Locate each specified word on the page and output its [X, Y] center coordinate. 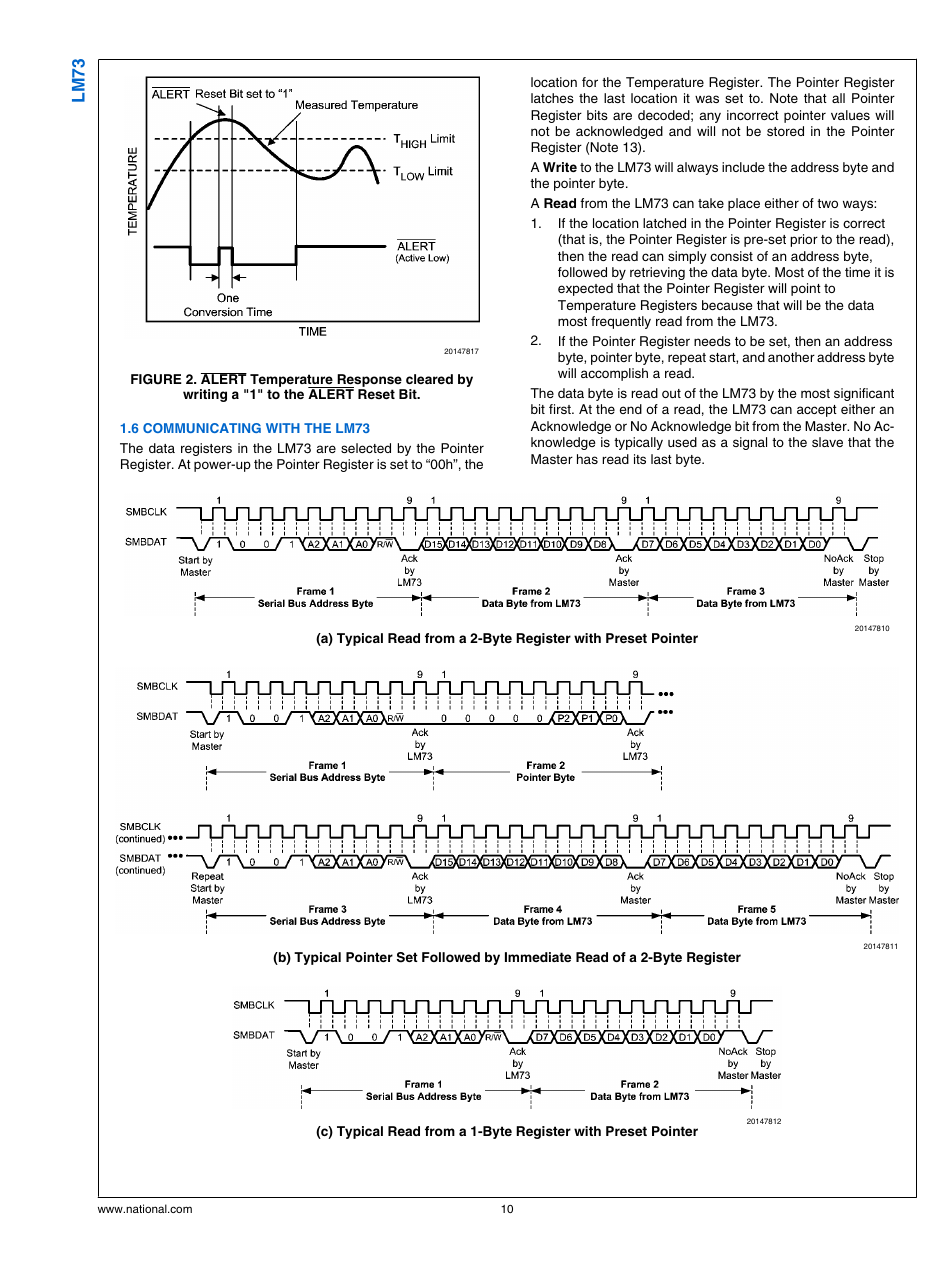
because [727, 305]
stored [785, 131]
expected [585, 289]
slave [827, 442]
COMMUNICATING [202, 428]
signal [750, 443]
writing [205, 395]
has [587, 459]
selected [366, 448]
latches [552, 98]
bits [597, 115]
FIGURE [156, 379]
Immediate [538, 957]
